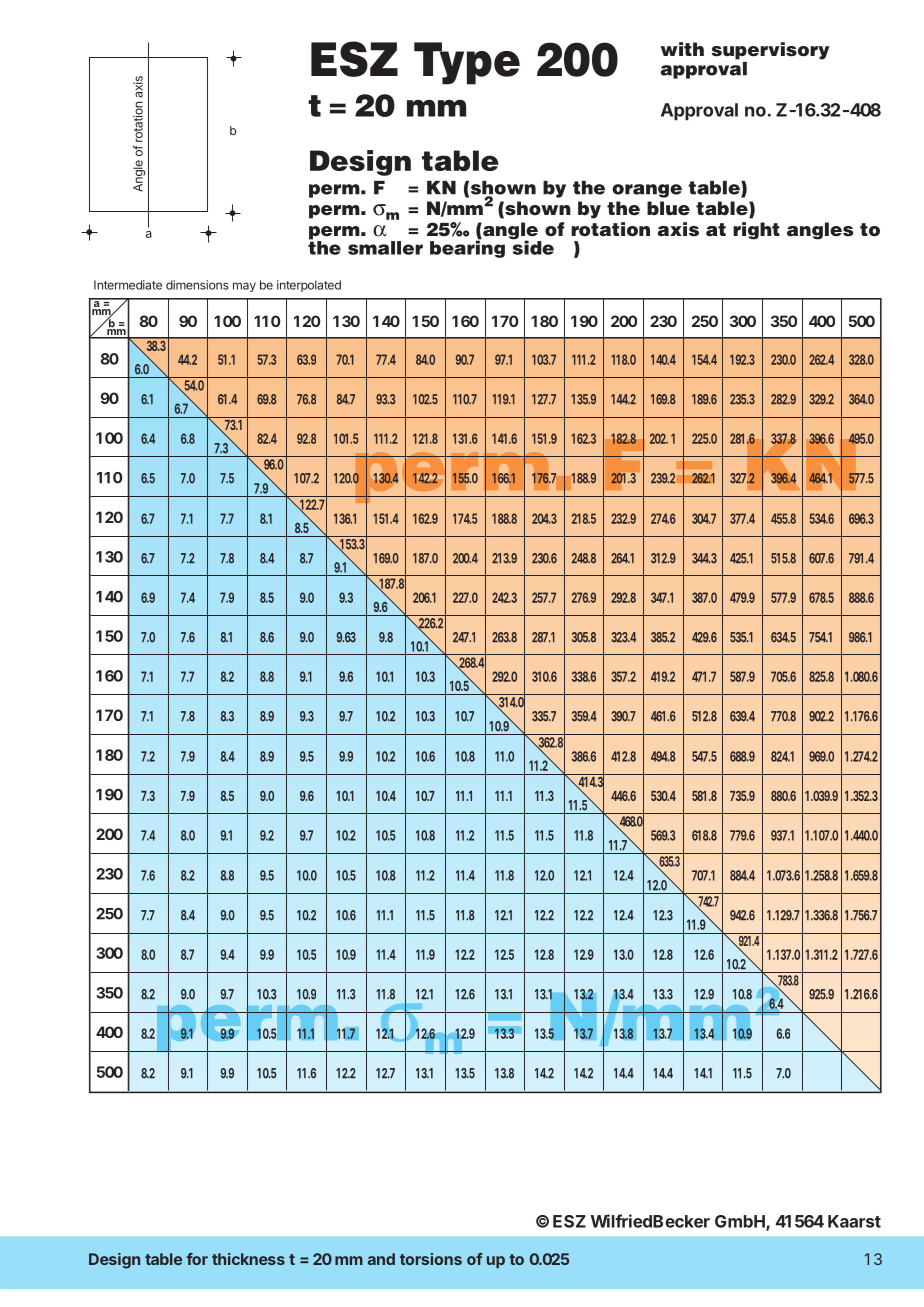  Describe the element at coordinates (248, 1259) in the screenshot. I see `thickness` at that location.
